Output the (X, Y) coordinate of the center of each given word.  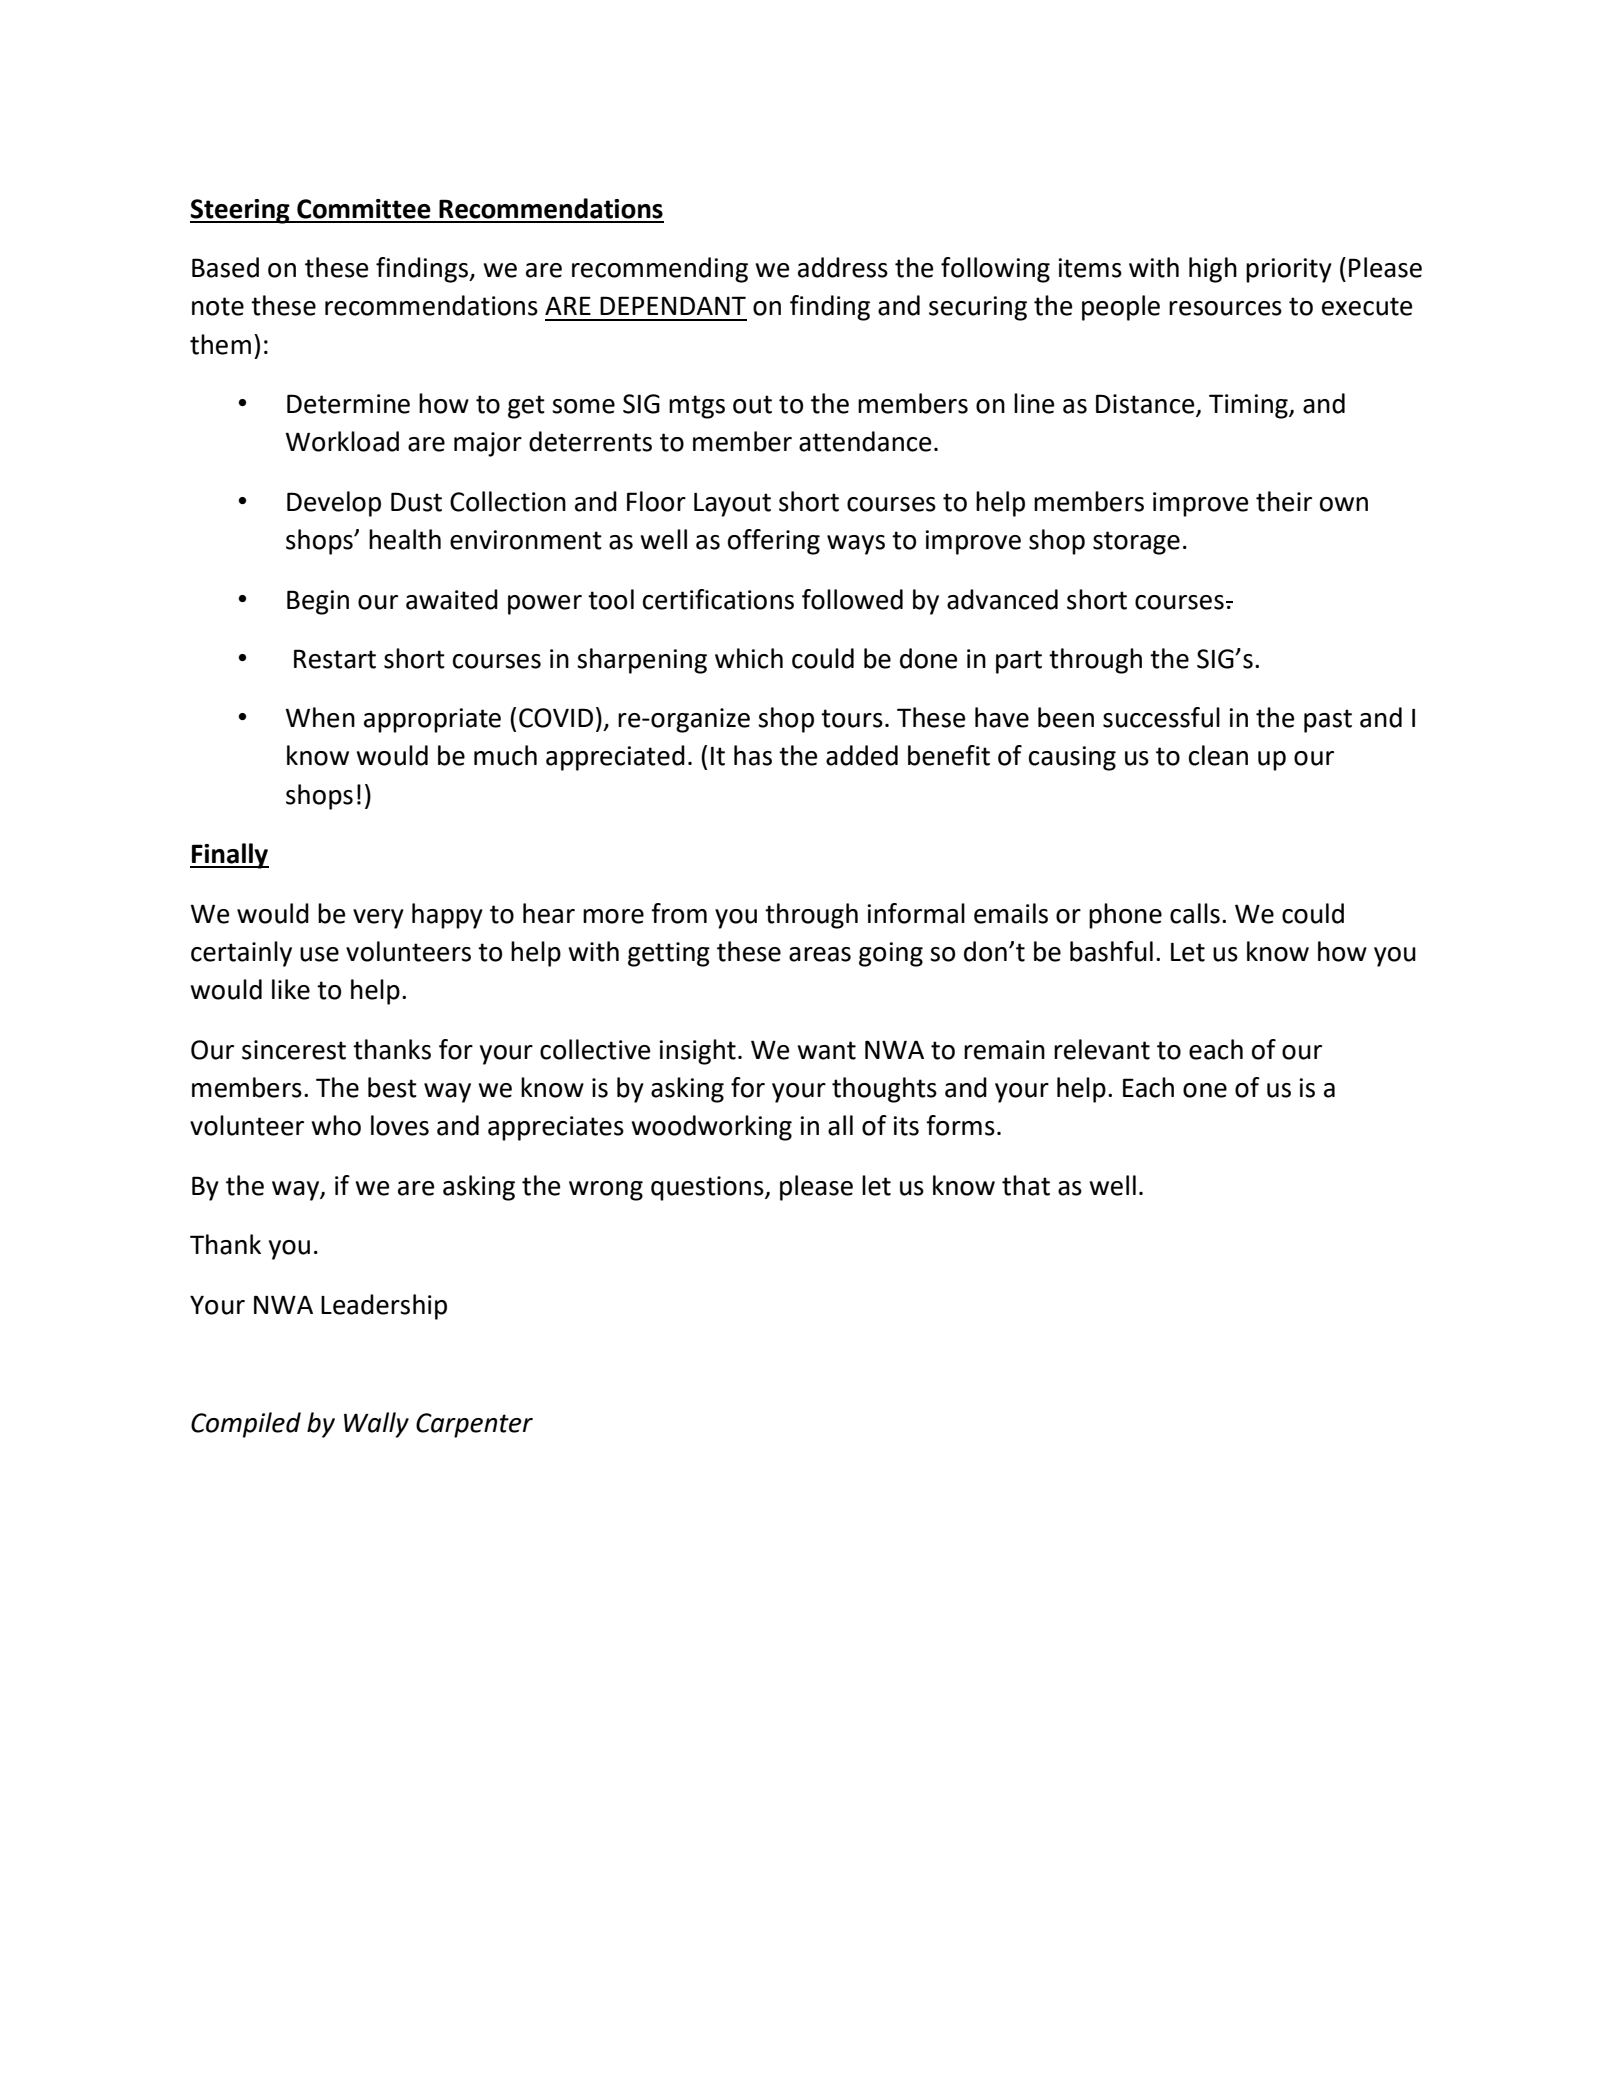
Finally (229, 856)
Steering (241, 211)
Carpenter (474, 1425)
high (1213, 270)
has (753, 755)
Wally (376, 1425)
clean (1218, 755)
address (843, 267)
